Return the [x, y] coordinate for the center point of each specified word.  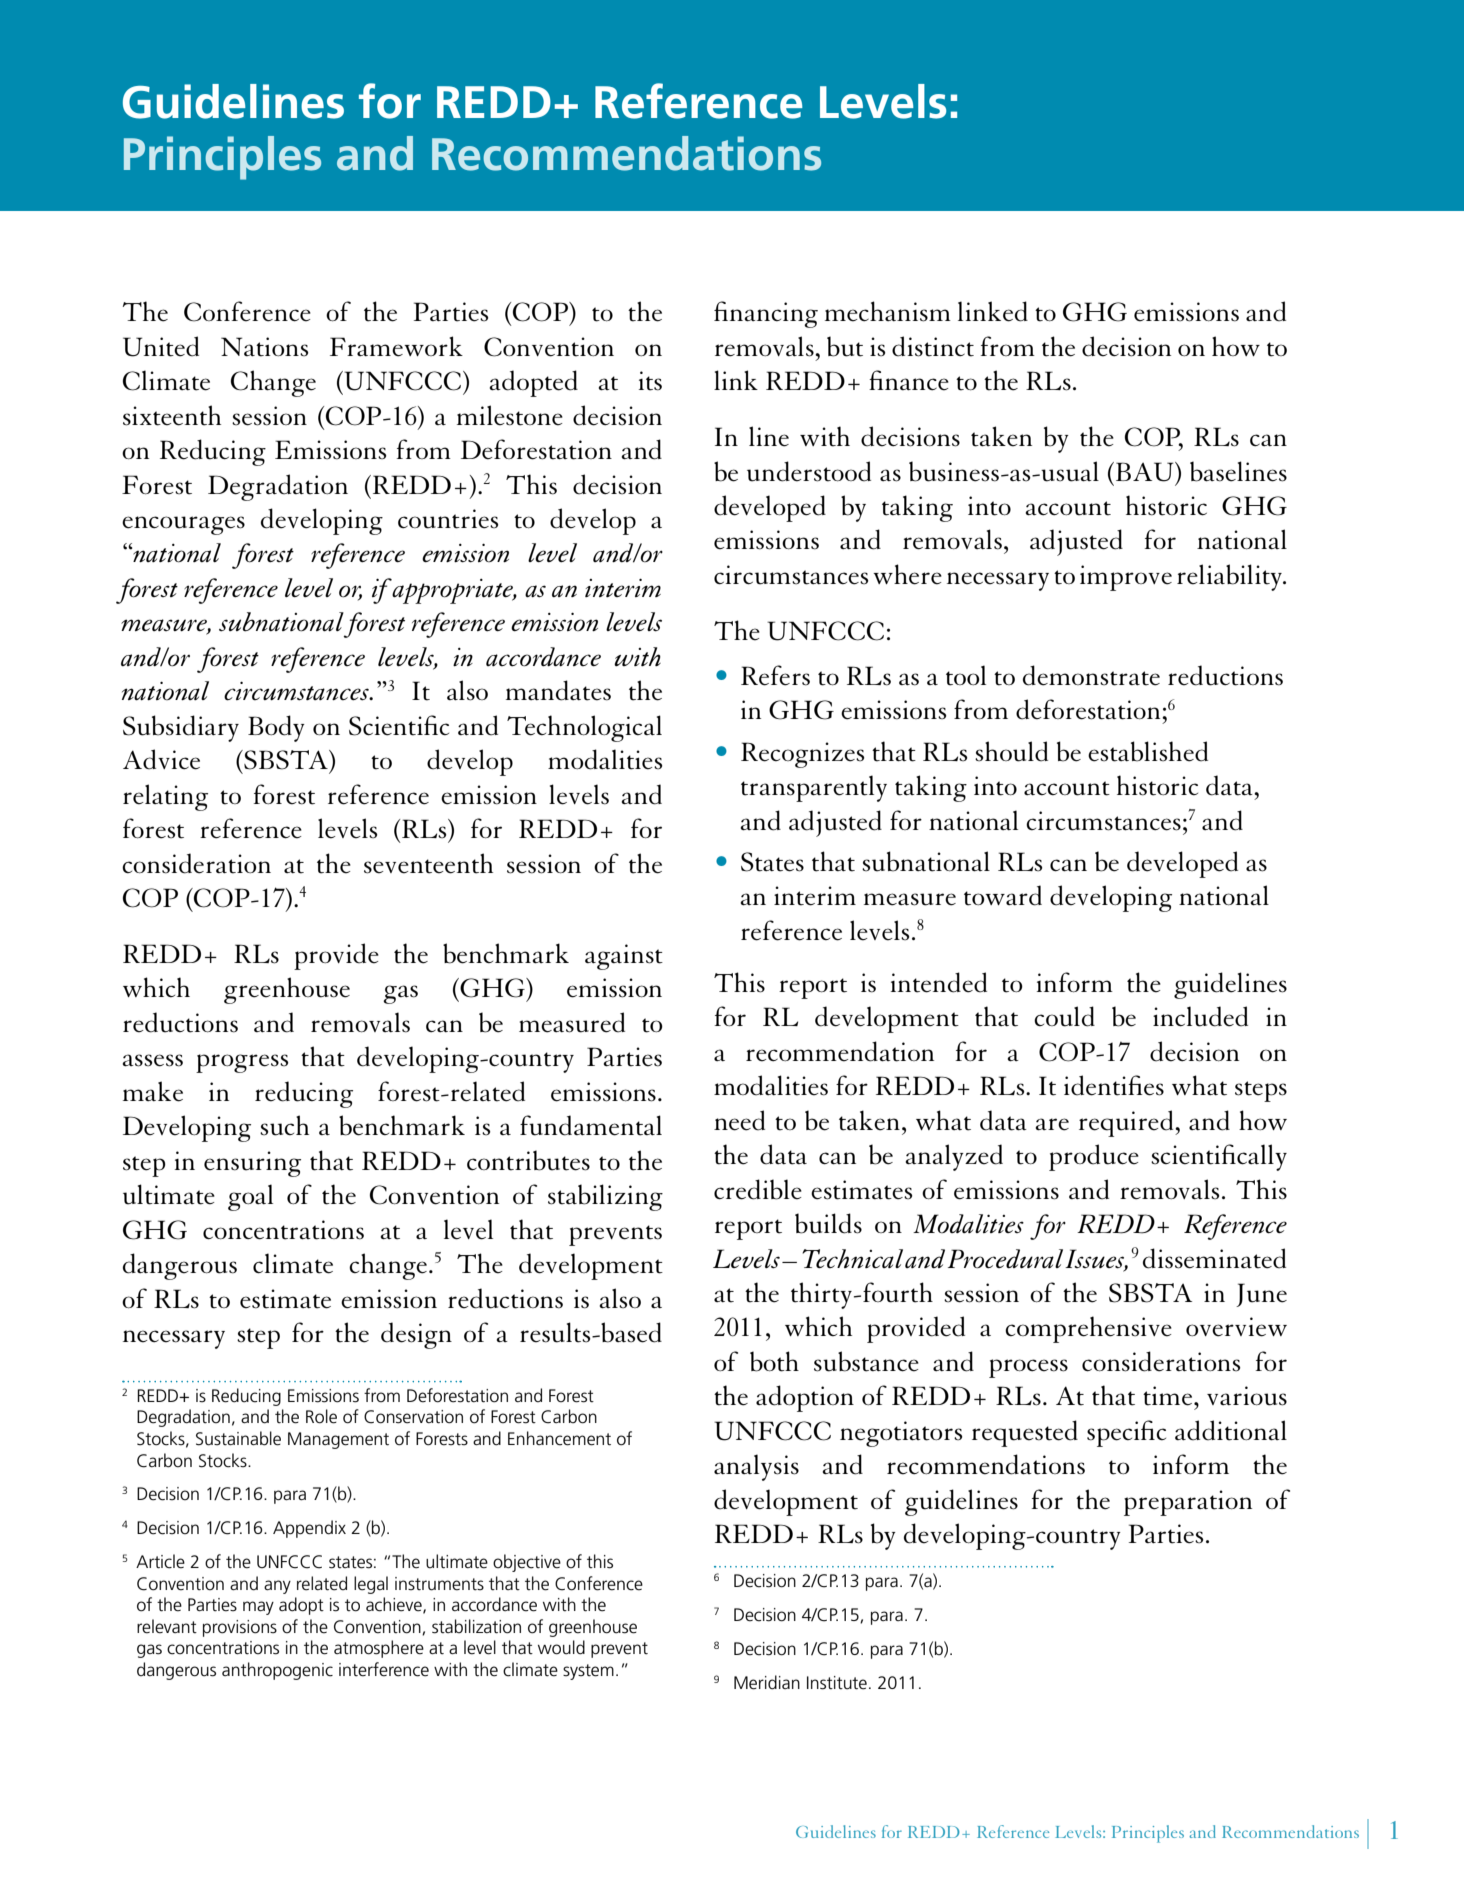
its [650, 381]
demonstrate [1091, 675]
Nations [265, 347]
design [416, 1335]
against [624, 957]
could [1064, 1016]
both [774, 1361]
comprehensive [1088, 1329]
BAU [1146, 472]
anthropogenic [277, 1671]
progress [242, 1063]
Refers [775, 675]
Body [276, 728]
